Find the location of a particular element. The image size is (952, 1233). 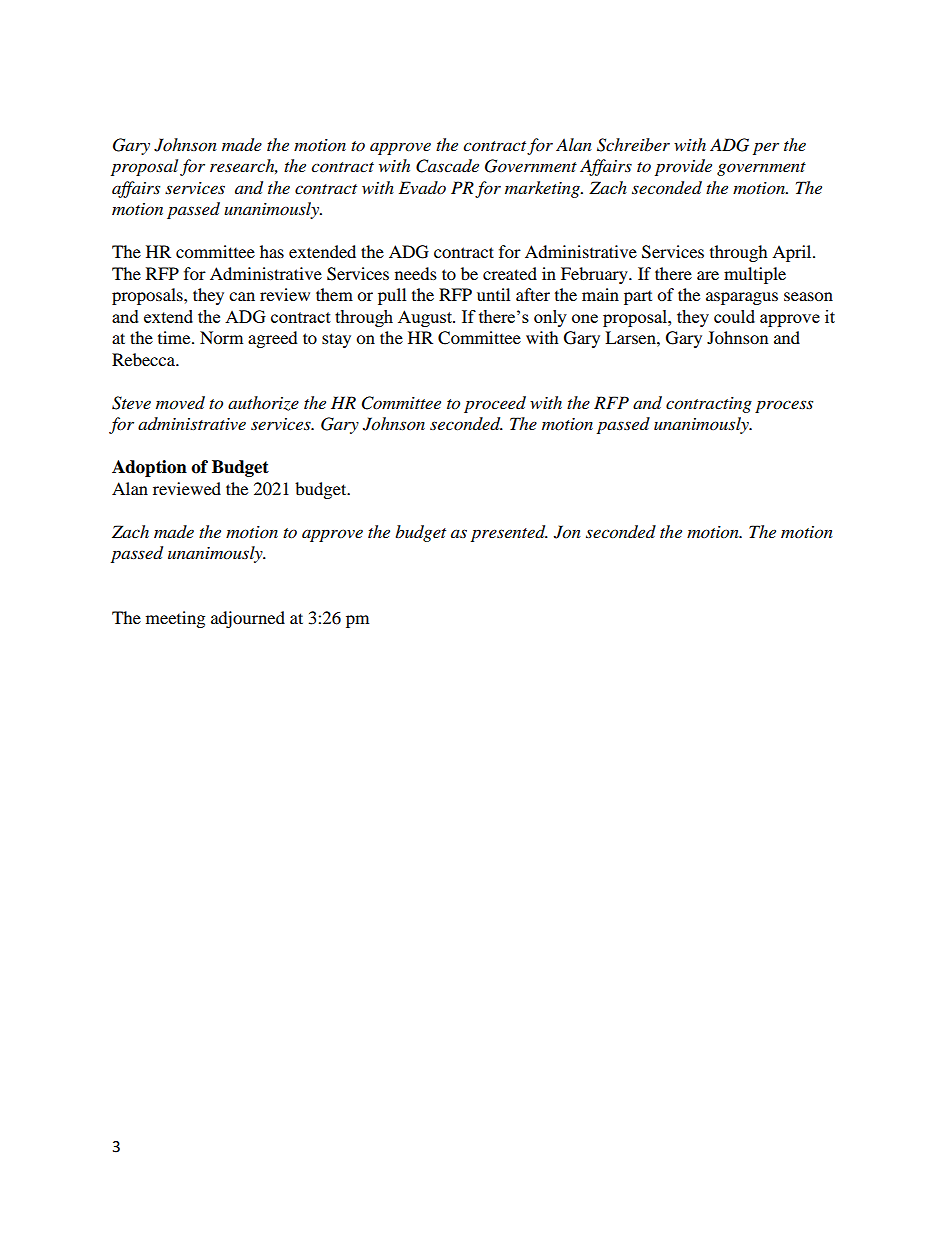

presented is located at coordinates (509, 533).
